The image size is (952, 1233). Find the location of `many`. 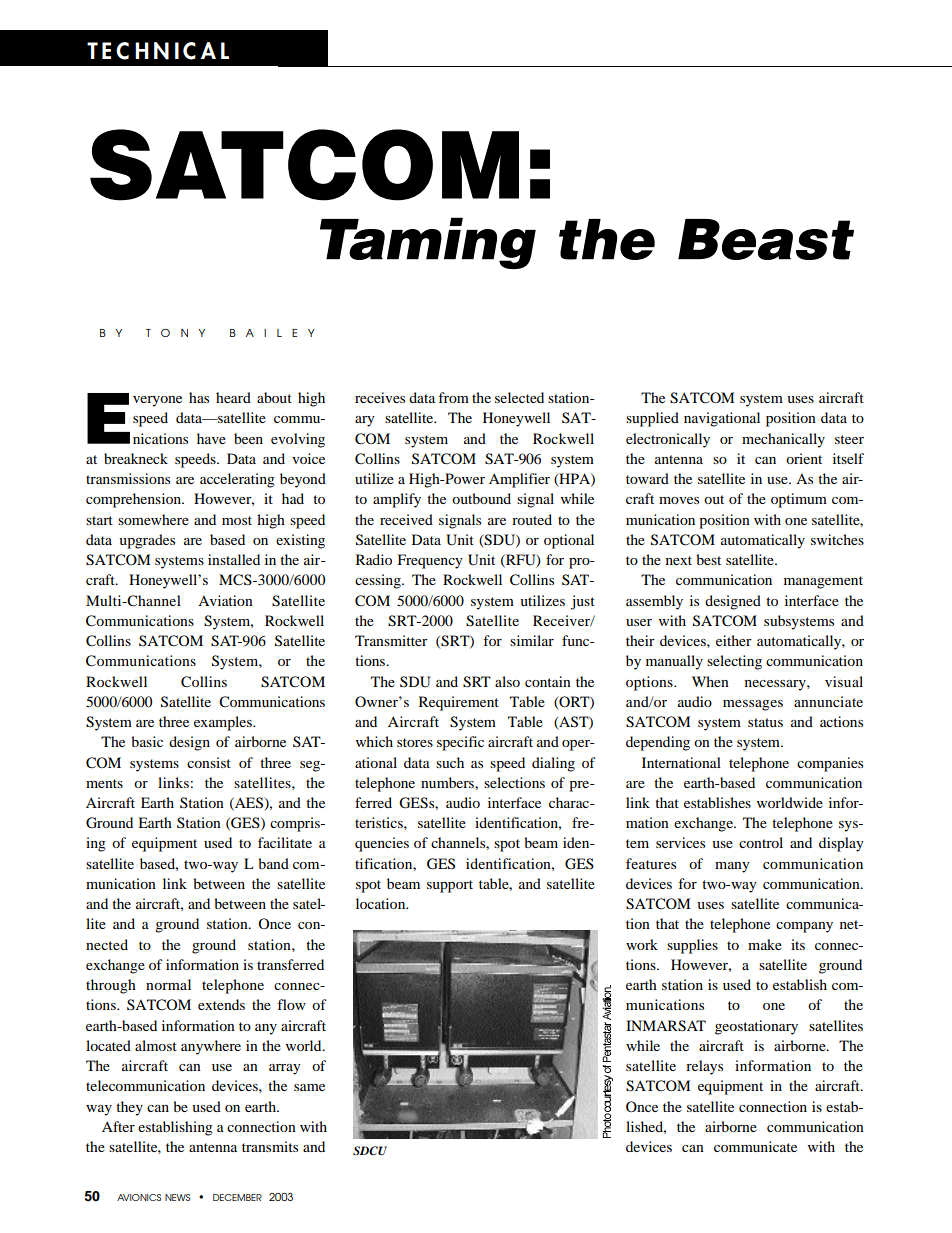

many is located at coordinates (732, 867).
